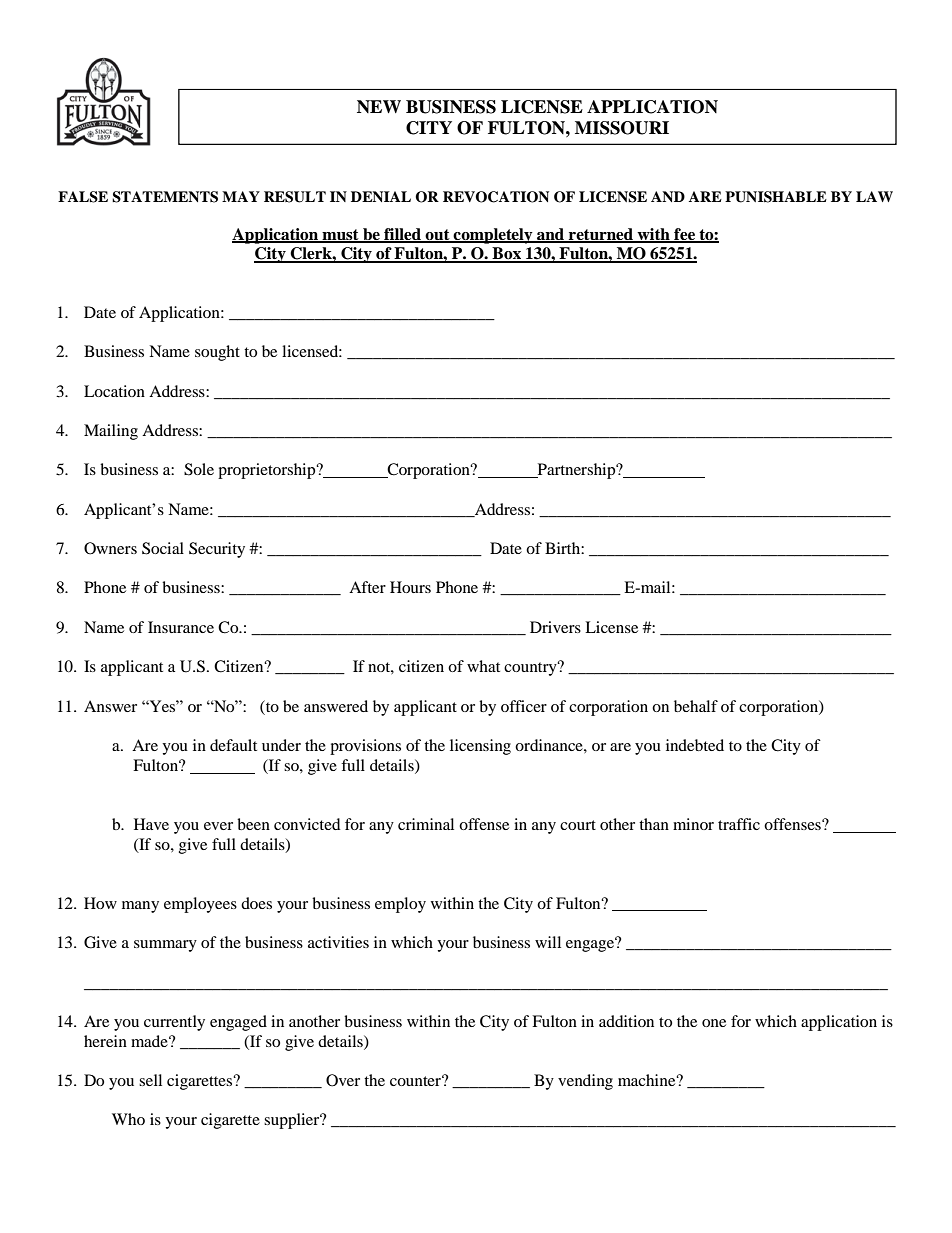  What do you see at coordinates (576, 471) in the page?
I see `Partnership` at bounding box center [576, 471].
